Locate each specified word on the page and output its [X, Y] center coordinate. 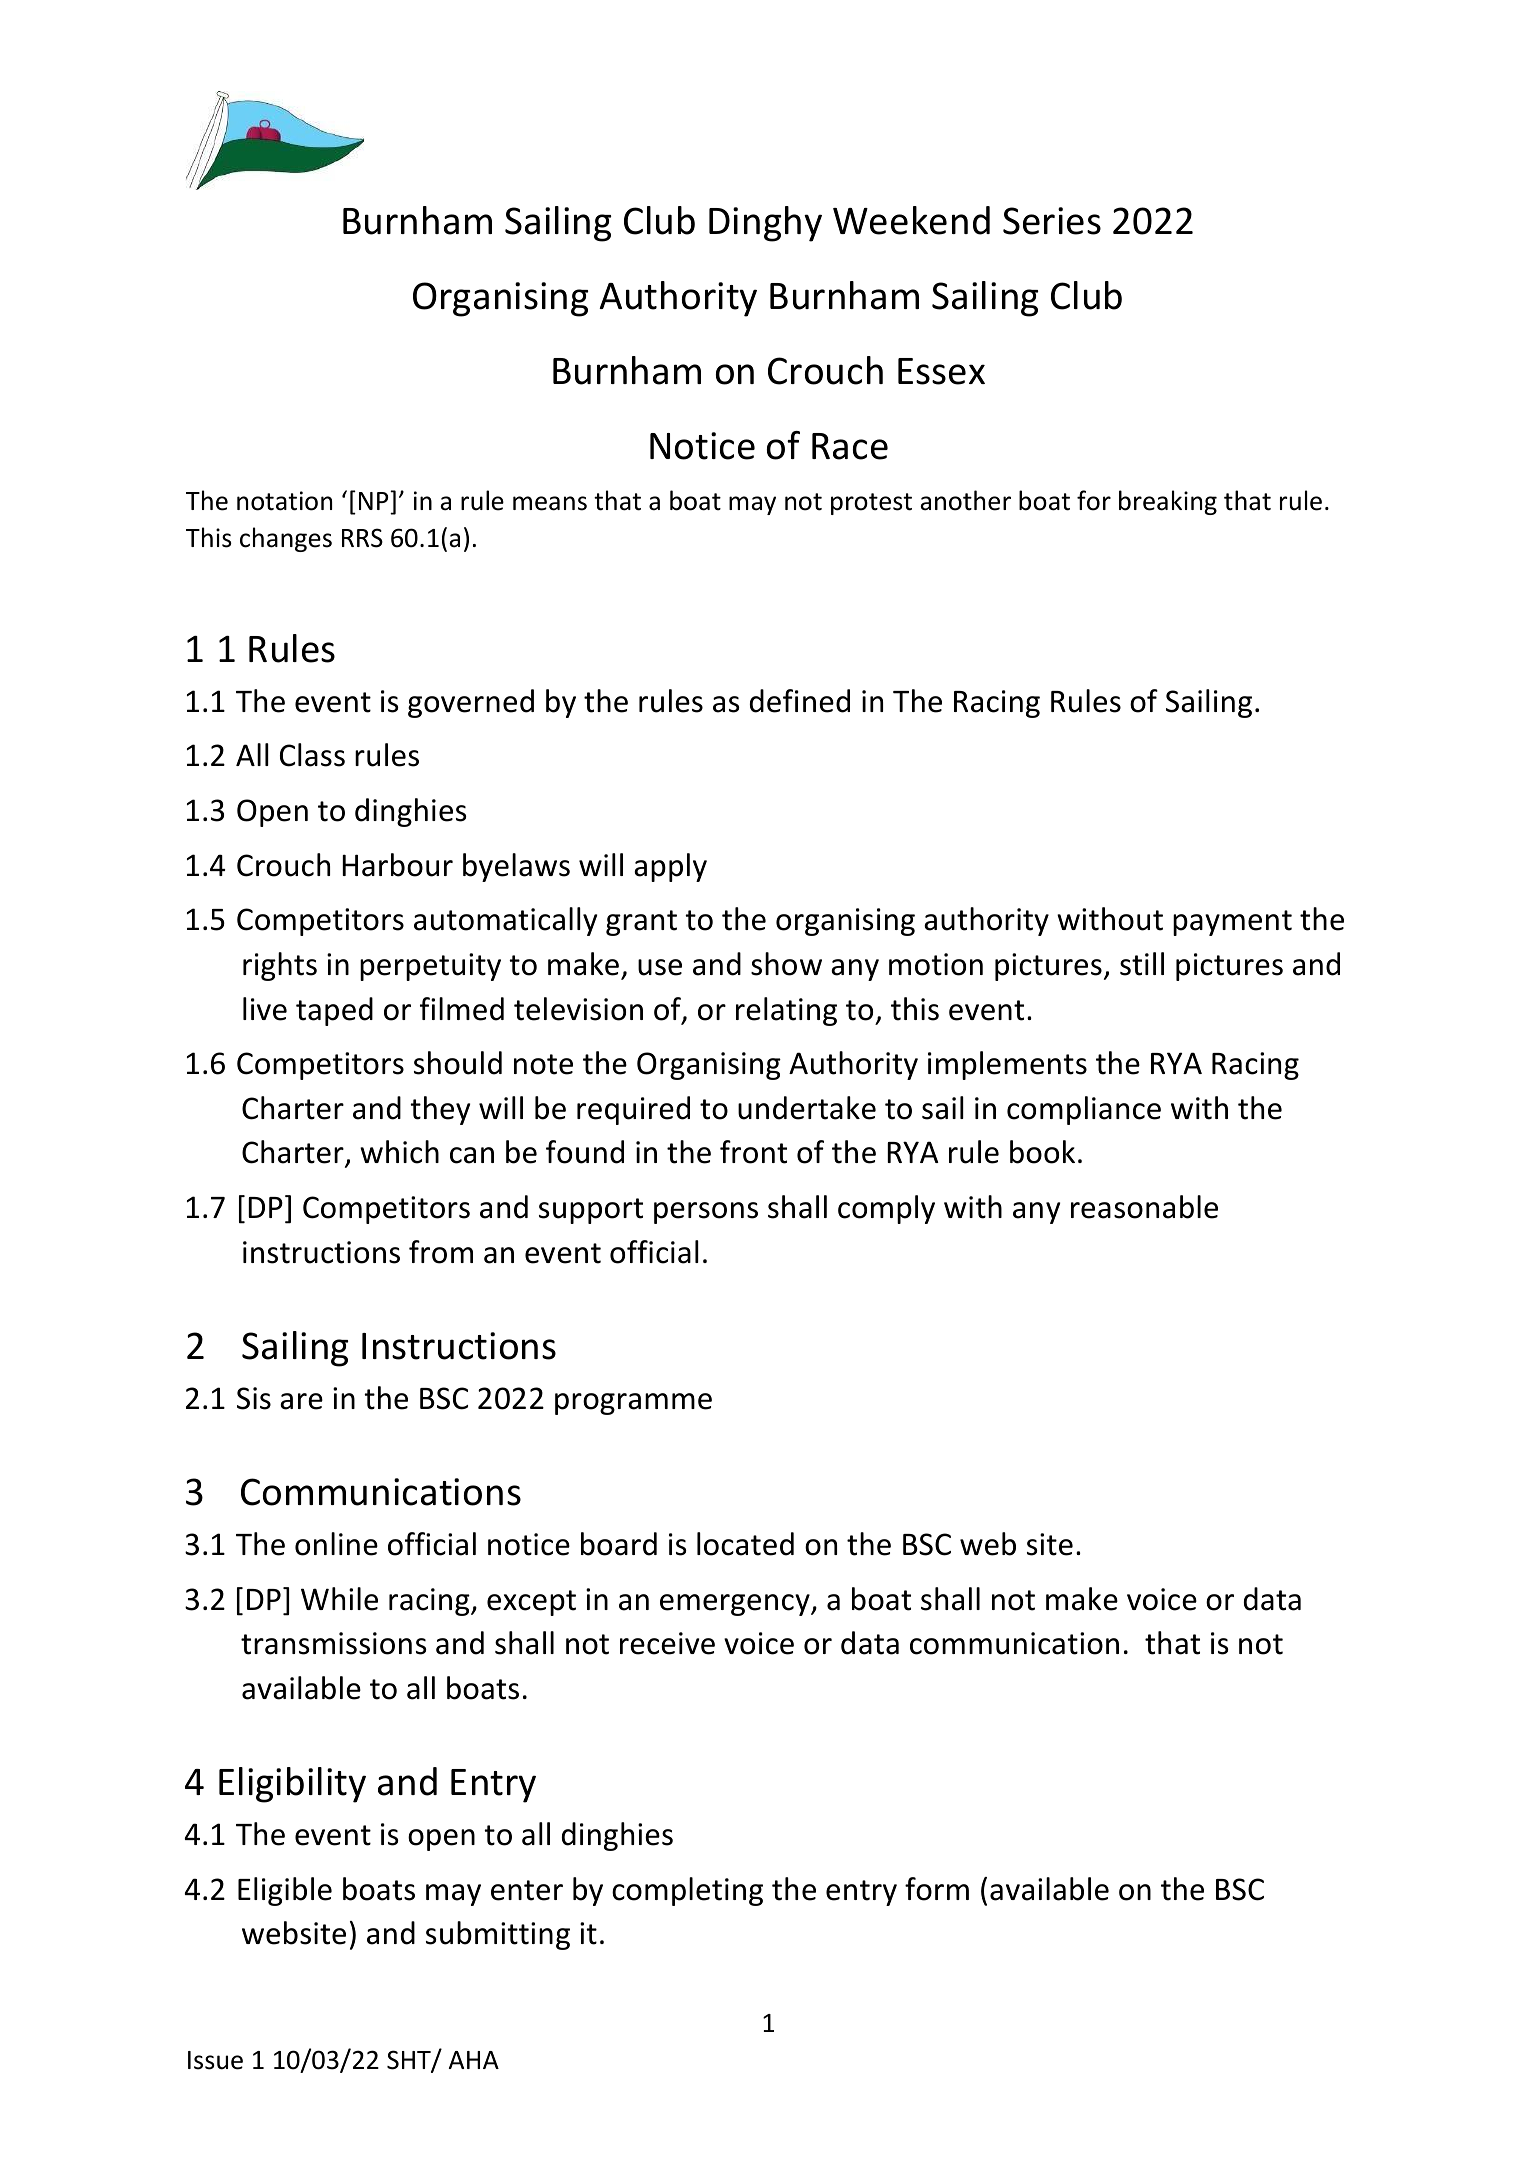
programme [633, 1404]
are [301, 1401]
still [1142, 964]
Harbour [397, 865]
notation [284, 501]
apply [670, 867]
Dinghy [765, 224]
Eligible [285, 1891]
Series [1052, 221]
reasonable [1144, 1207]
